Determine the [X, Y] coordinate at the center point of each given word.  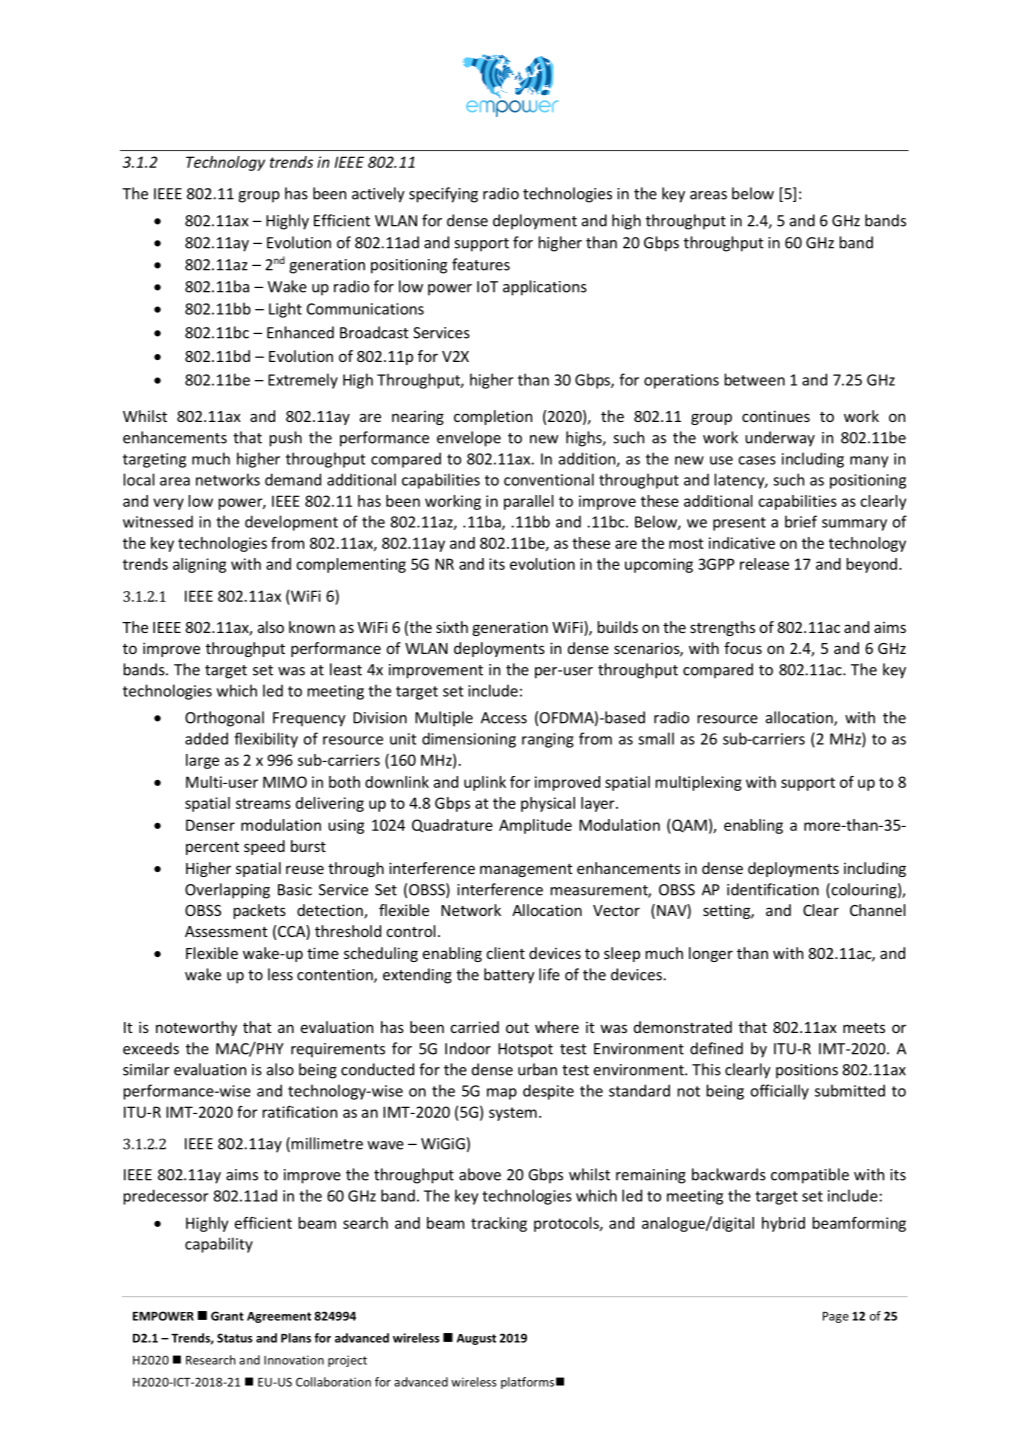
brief [801, 521]
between [754, 379]
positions [807, 1071]
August [476, 1339]
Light [285, 310]
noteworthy [196, 1028]
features [481, 264]
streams [263, 803]
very [168, 504]
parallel [529, 502]
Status [235, 1338]
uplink [485, 783]
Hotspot [525, 1050]
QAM [688, 826]
